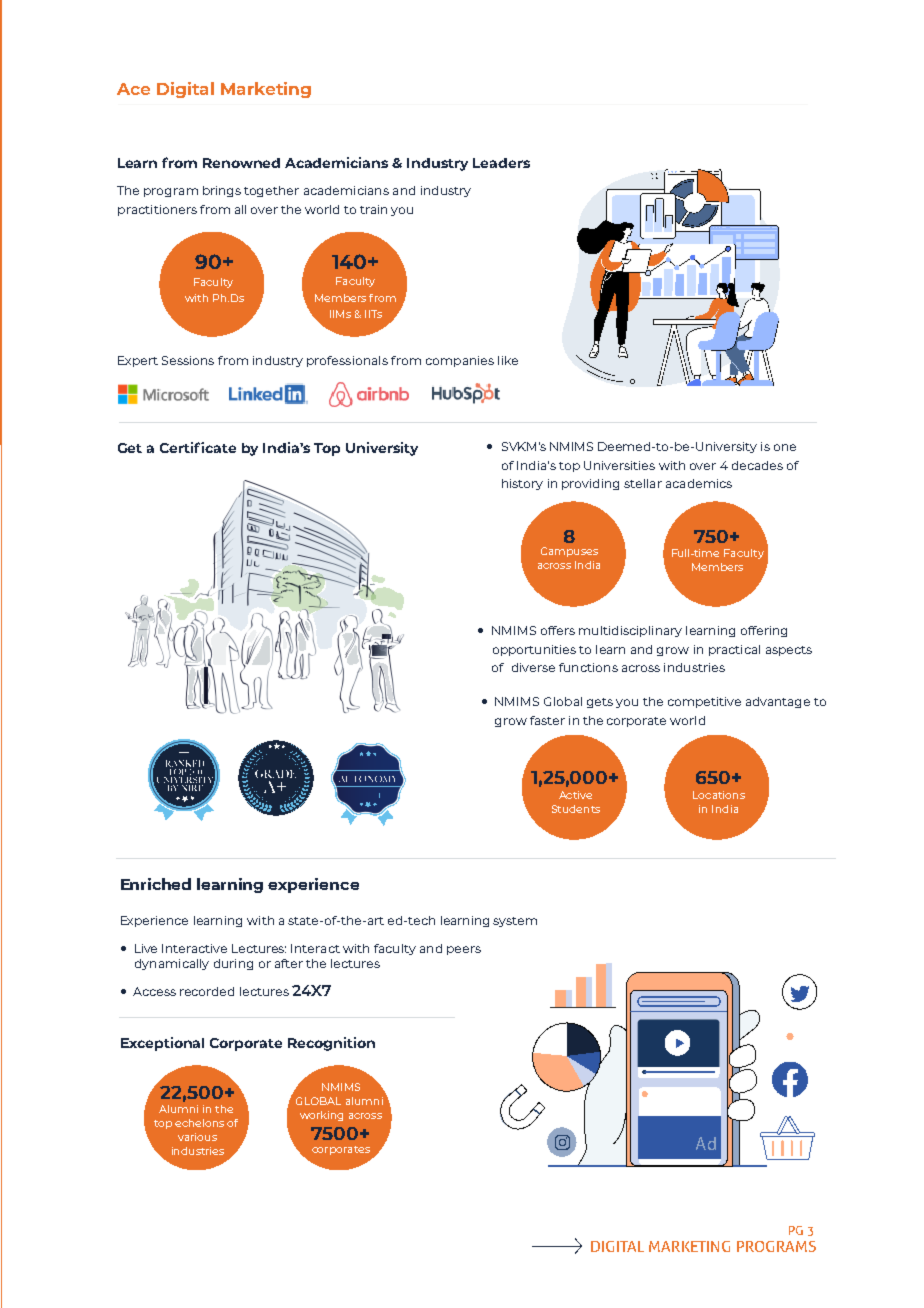 This screenshot has height=1308, width=924. What do you see at coordinates (373, 209) in the screenshot?
I see `train` at bounding box center [373, 209].
